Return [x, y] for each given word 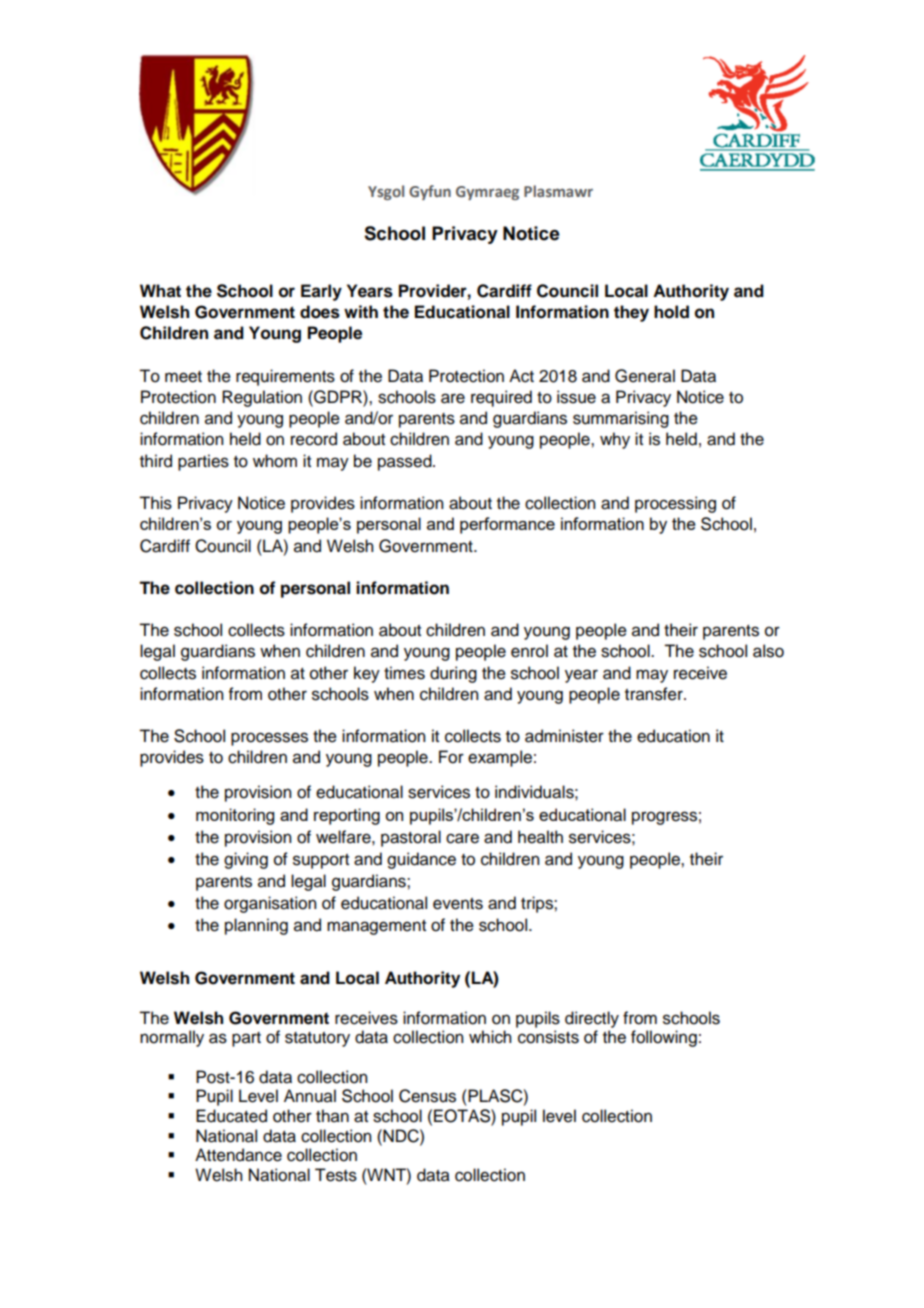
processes [269, 739]
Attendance [238, 1155]
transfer [655, 694]
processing [675, 504]
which [490, 1037]
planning [256, 926]
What [160, 291]
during [453, 674]
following [664, 1038]
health [540, 837]
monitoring [235, 816]
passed [406, 462]
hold [671, 312]
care [462, 838]
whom [275, 461]
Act [521, 376]
